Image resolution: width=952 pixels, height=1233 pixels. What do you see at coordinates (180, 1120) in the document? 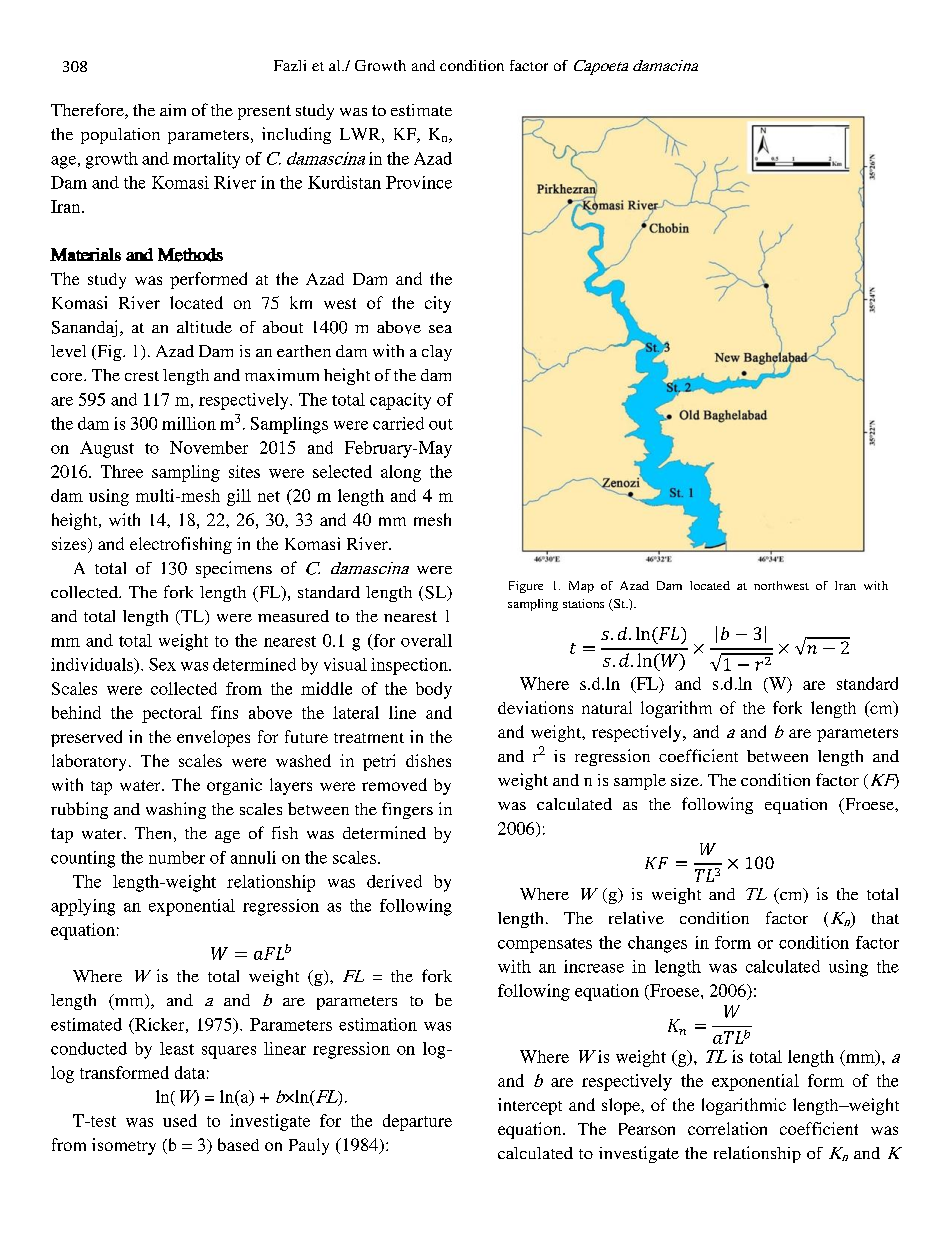
I see `used` at bounding box center [180, 1120].
